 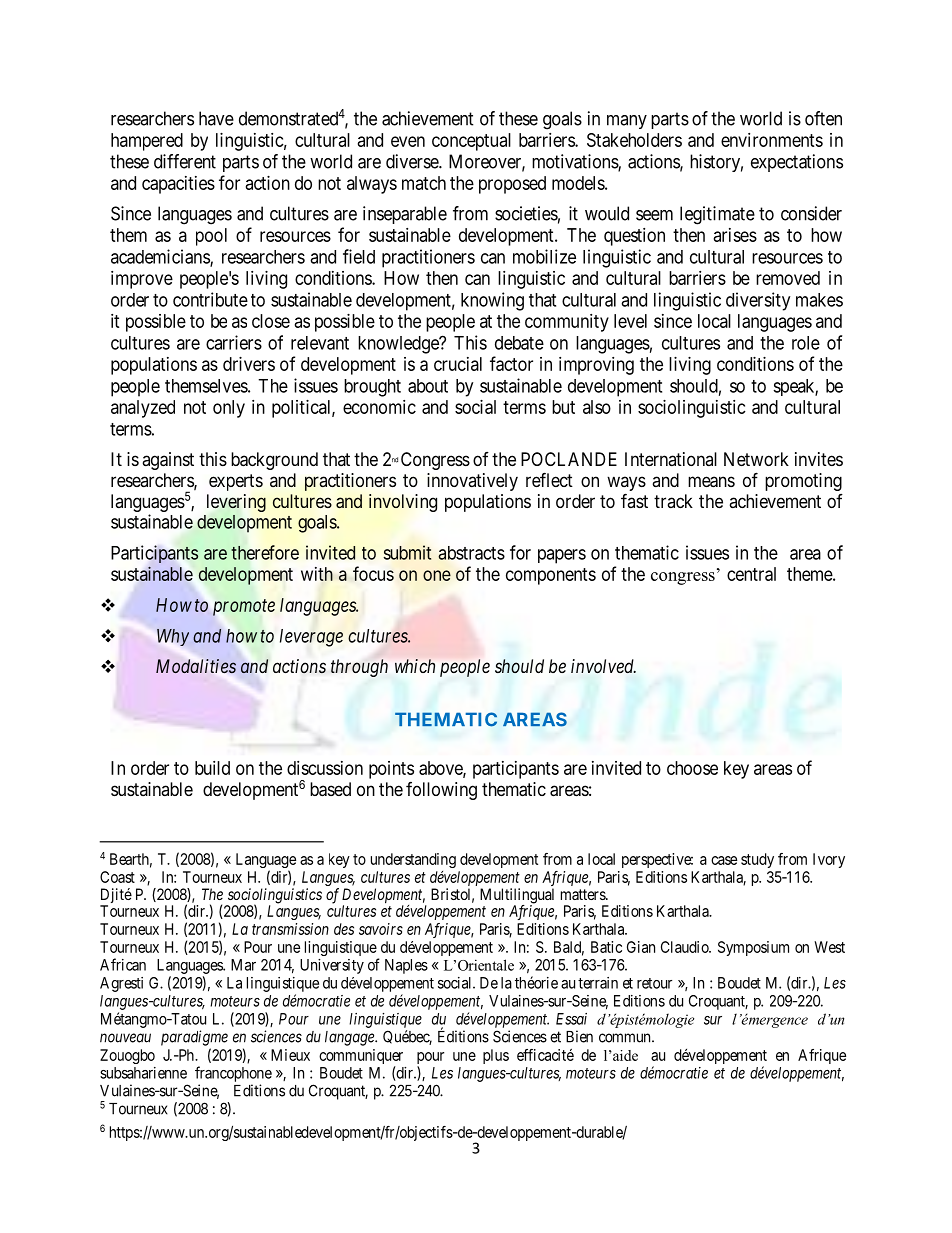 I want to click on abstracts, so click(x=471, y=553).
